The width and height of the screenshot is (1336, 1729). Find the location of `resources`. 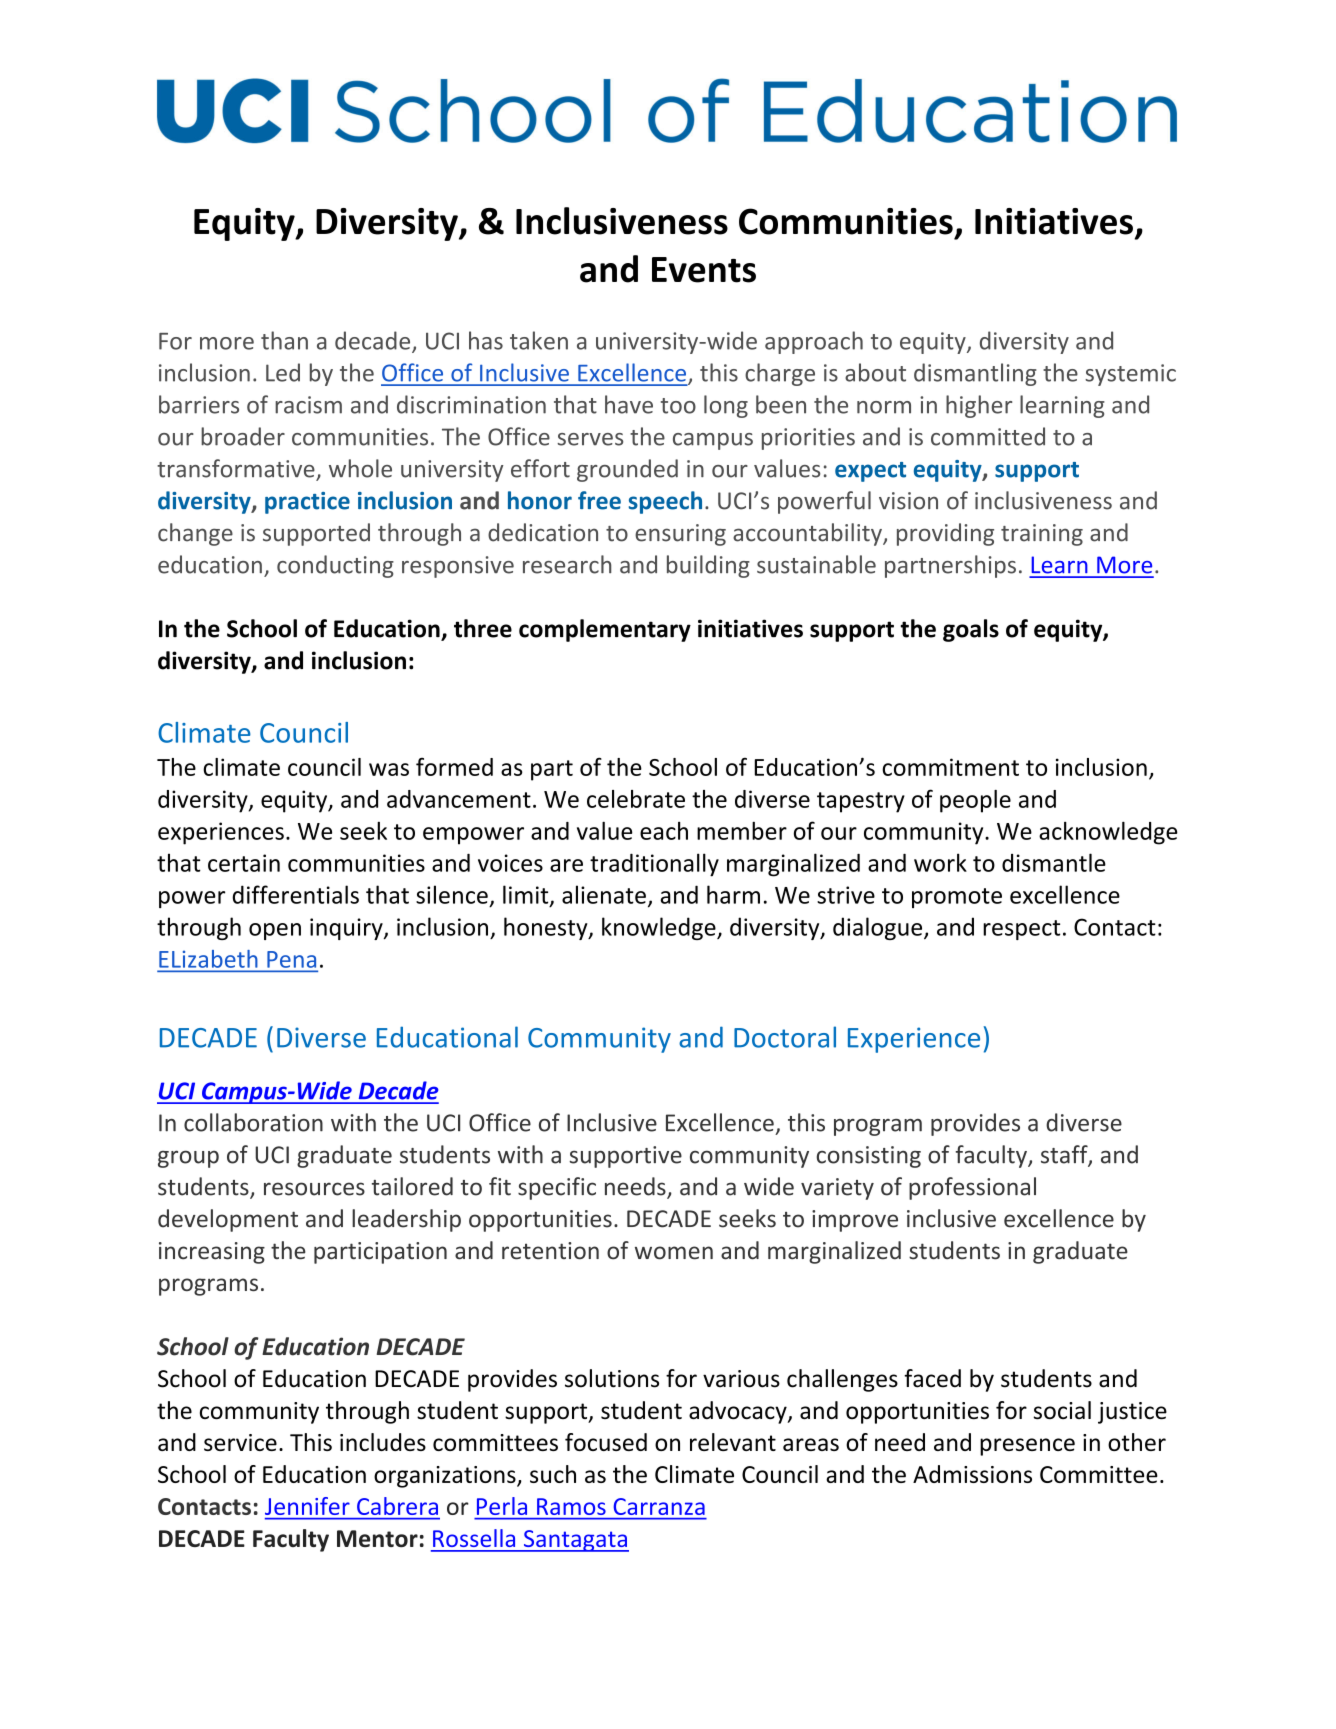

resources is located at coordinates (314, 1189).
